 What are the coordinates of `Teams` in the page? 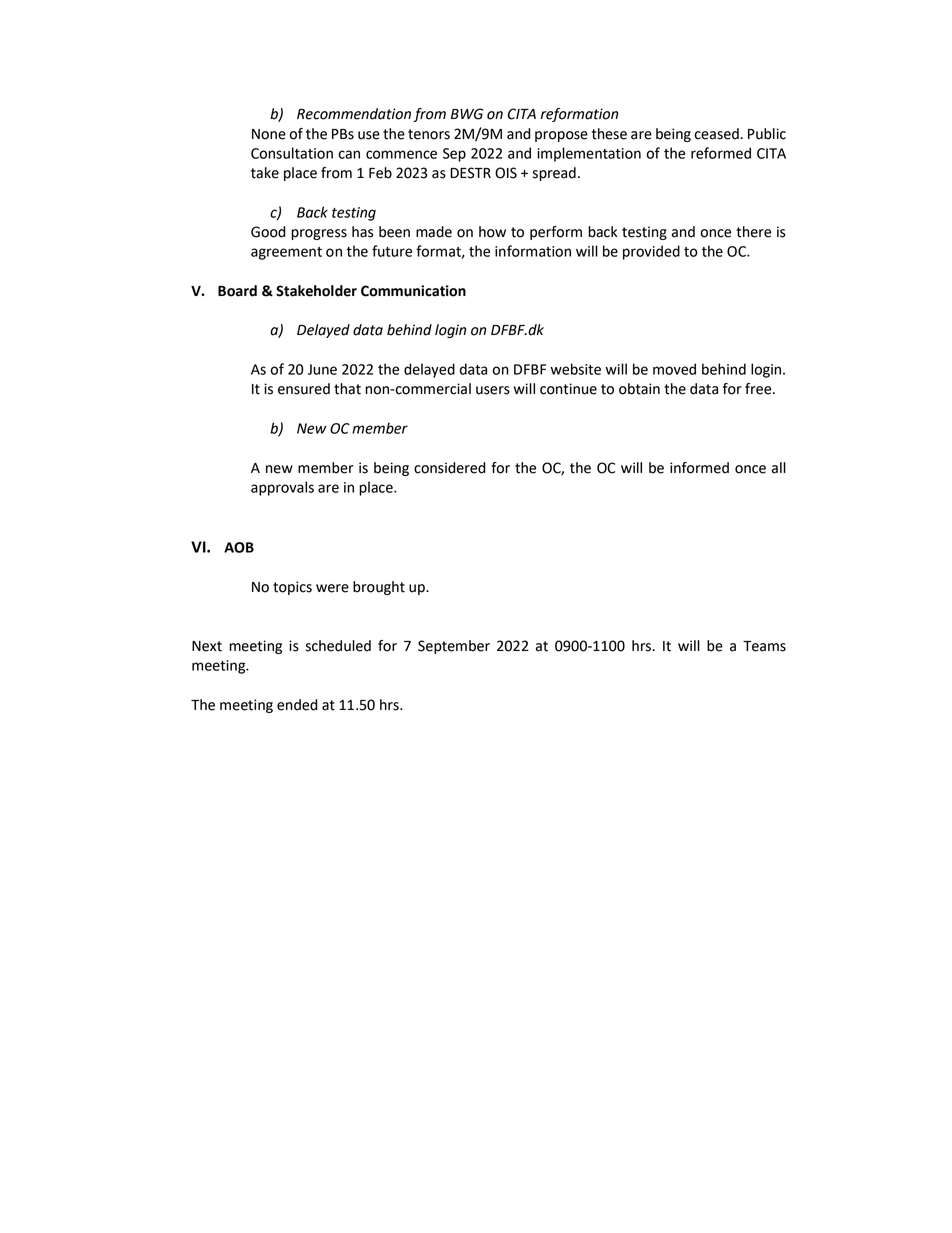 It's located at (764, 646).
